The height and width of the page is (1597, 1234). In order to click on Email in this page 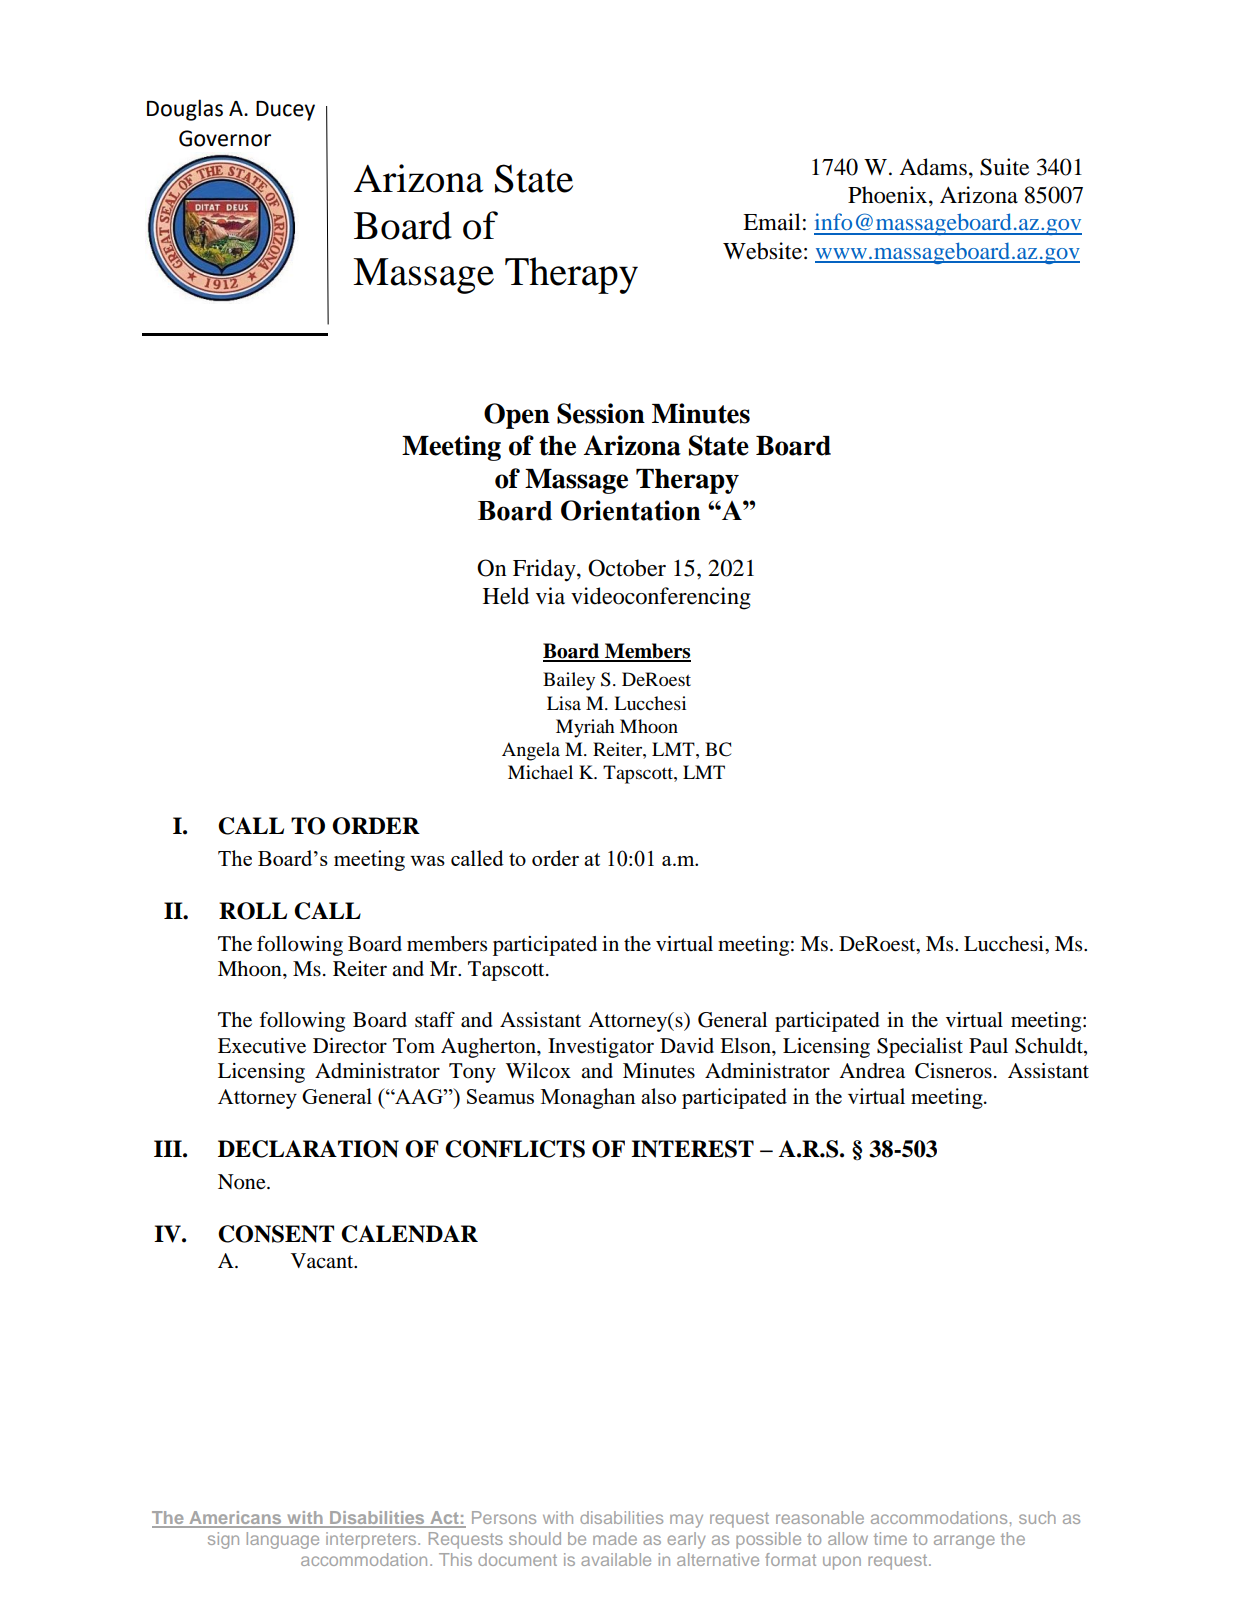, I will do `click(772, 222)`.
